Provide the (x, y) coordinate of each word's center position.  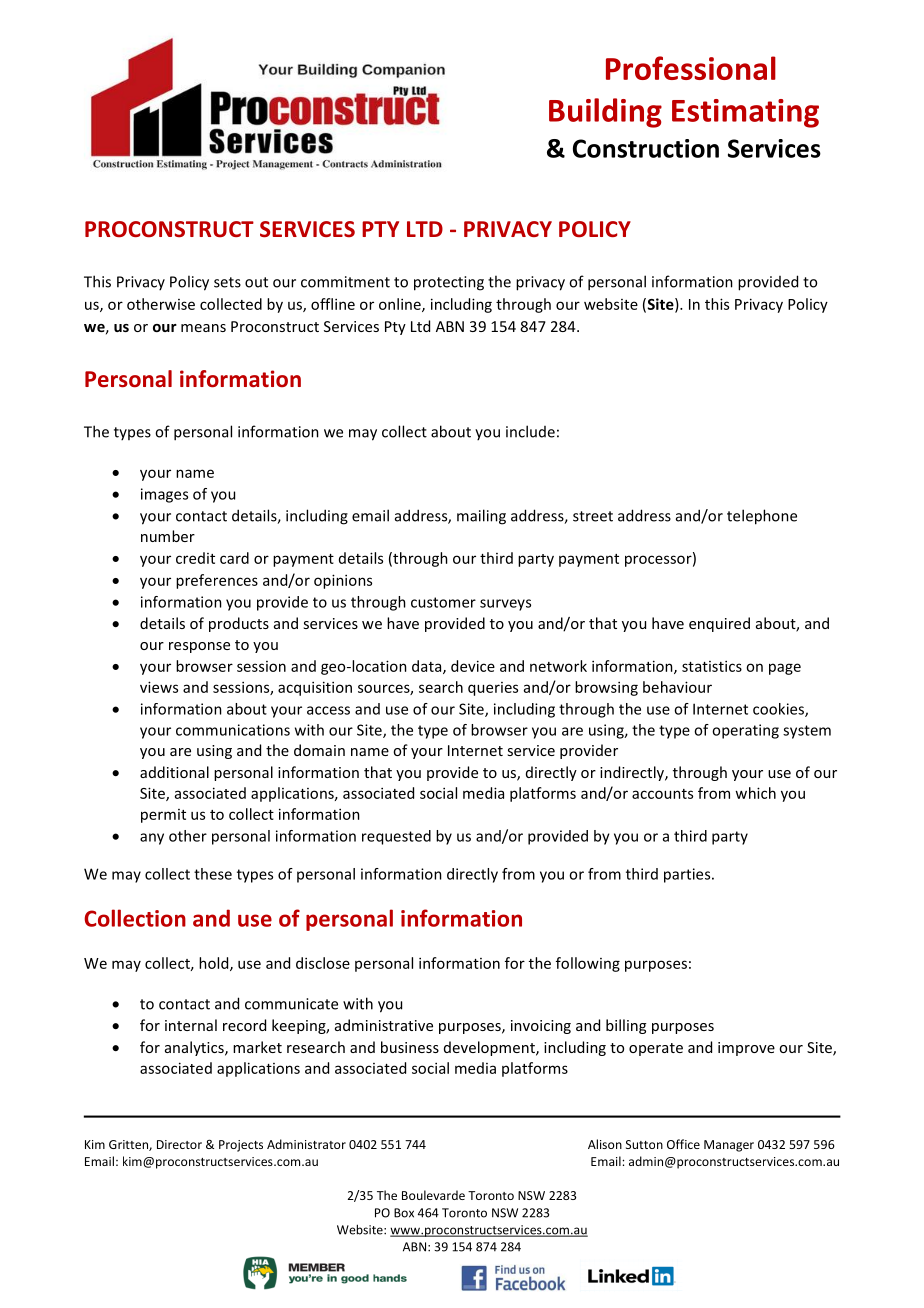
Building (605, 113)
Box (404, 1213)
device (473, 666)
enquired (719, 624)
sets (227, 282)
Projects (241, 1146)
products (239, 624)
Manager (729, 1146)
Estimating (745, 113)
